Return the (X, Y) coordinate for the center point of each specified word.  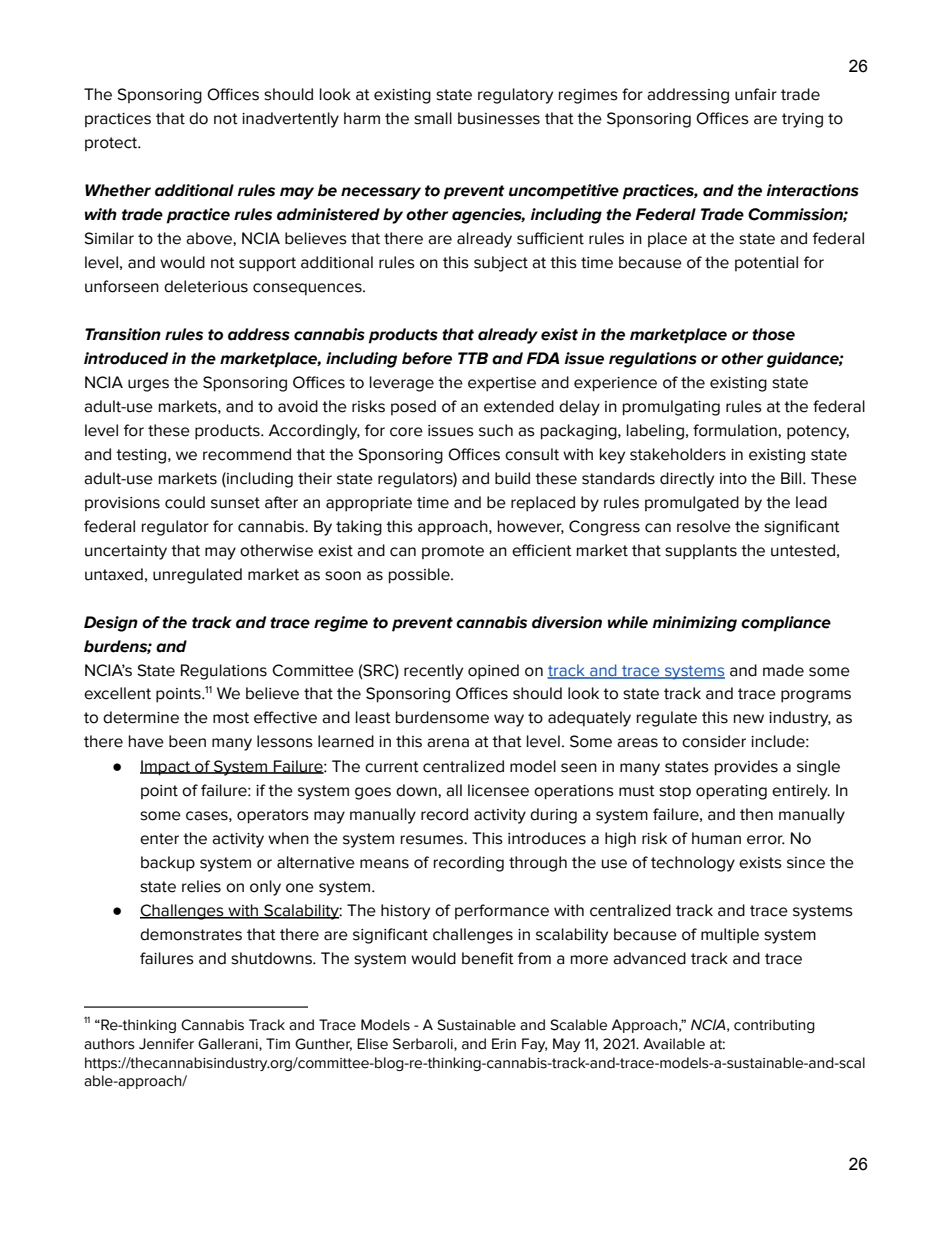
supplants (701, 552)
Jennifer (166, 1044)
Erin (504, 1043)
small (433, 118)
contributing (774, 1026)
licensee (498, 790)
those (773, 334)
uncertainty (126, 552)
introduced (126, 358)
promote (453, 552)
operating (731, 792)
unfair (756, 94)
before (427, 358)
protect (112, 144)
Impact (166, 768)
